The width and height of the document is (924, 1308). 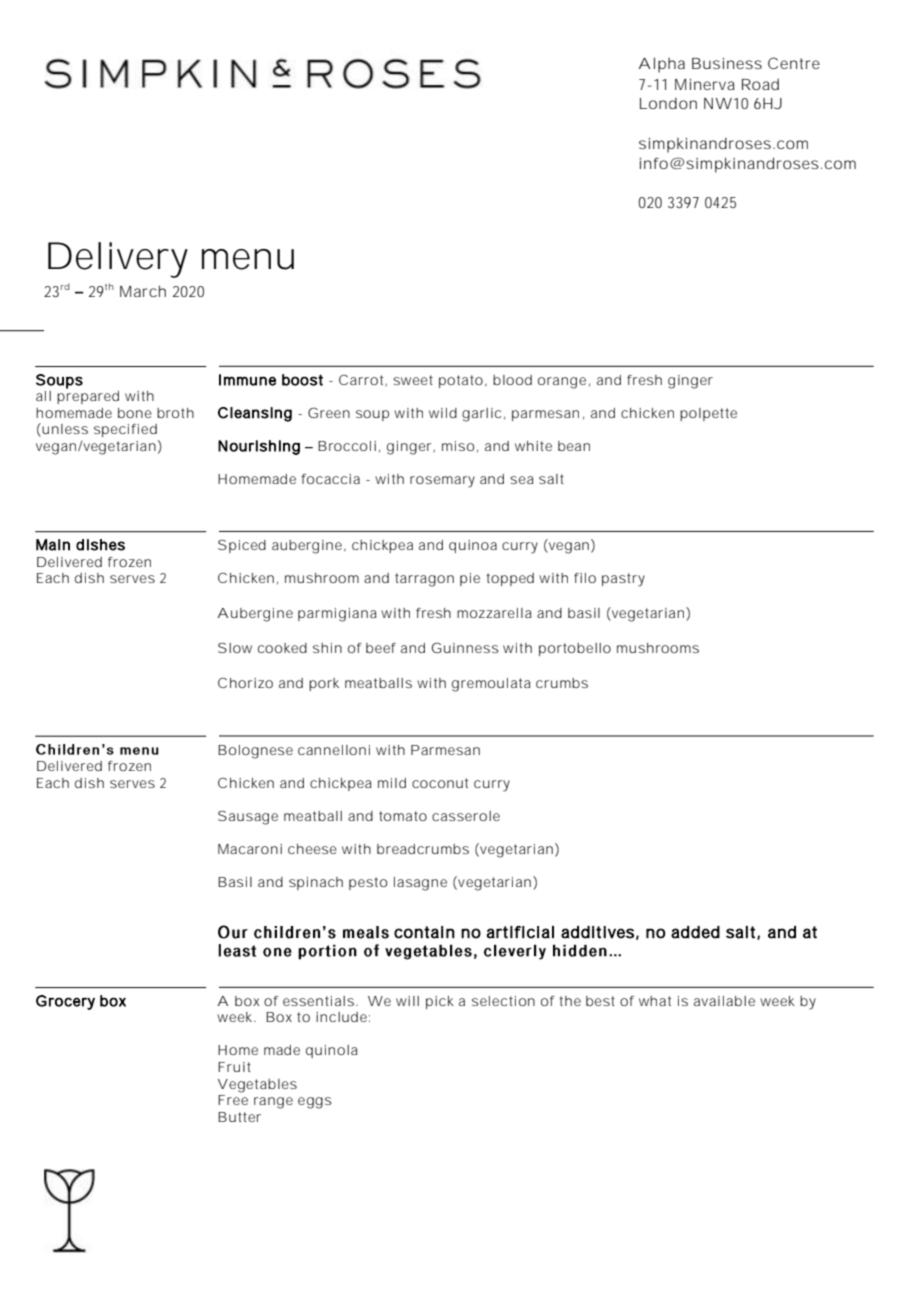 I want to click on Minerva, so click(x=705, y=84).
